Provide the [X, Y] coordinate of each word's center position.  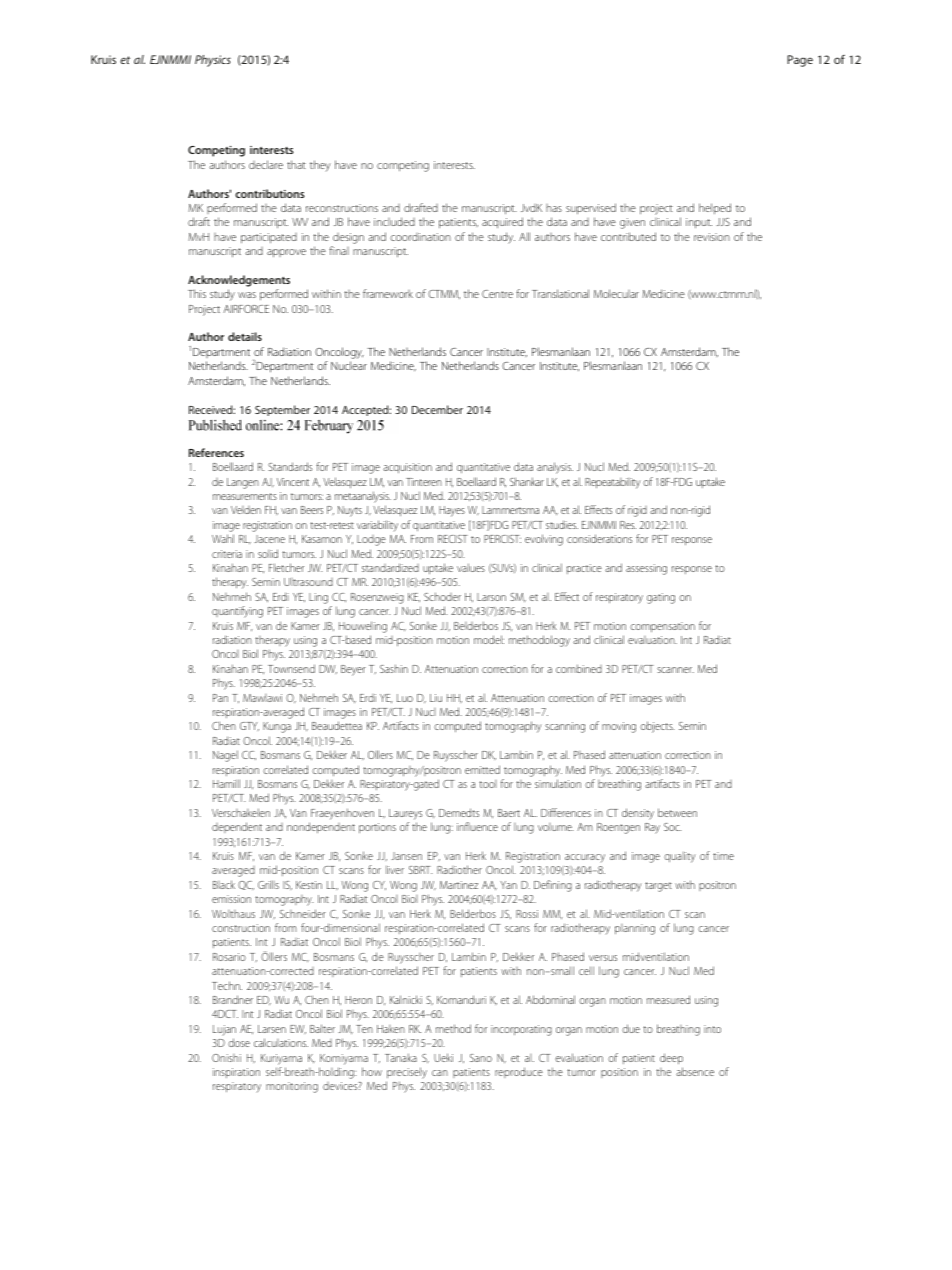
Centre [497, 294]
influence [477, 826]
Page [800, 61]
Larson [491, 597]
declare [266, 164]
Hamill [226, 783]
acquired [502, 222]
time [723, 856]
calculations [281, 1042]
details [245, 336]
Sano [481, 1058]
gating [661, 598]
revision [712, 237]
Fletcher [286, 567]
